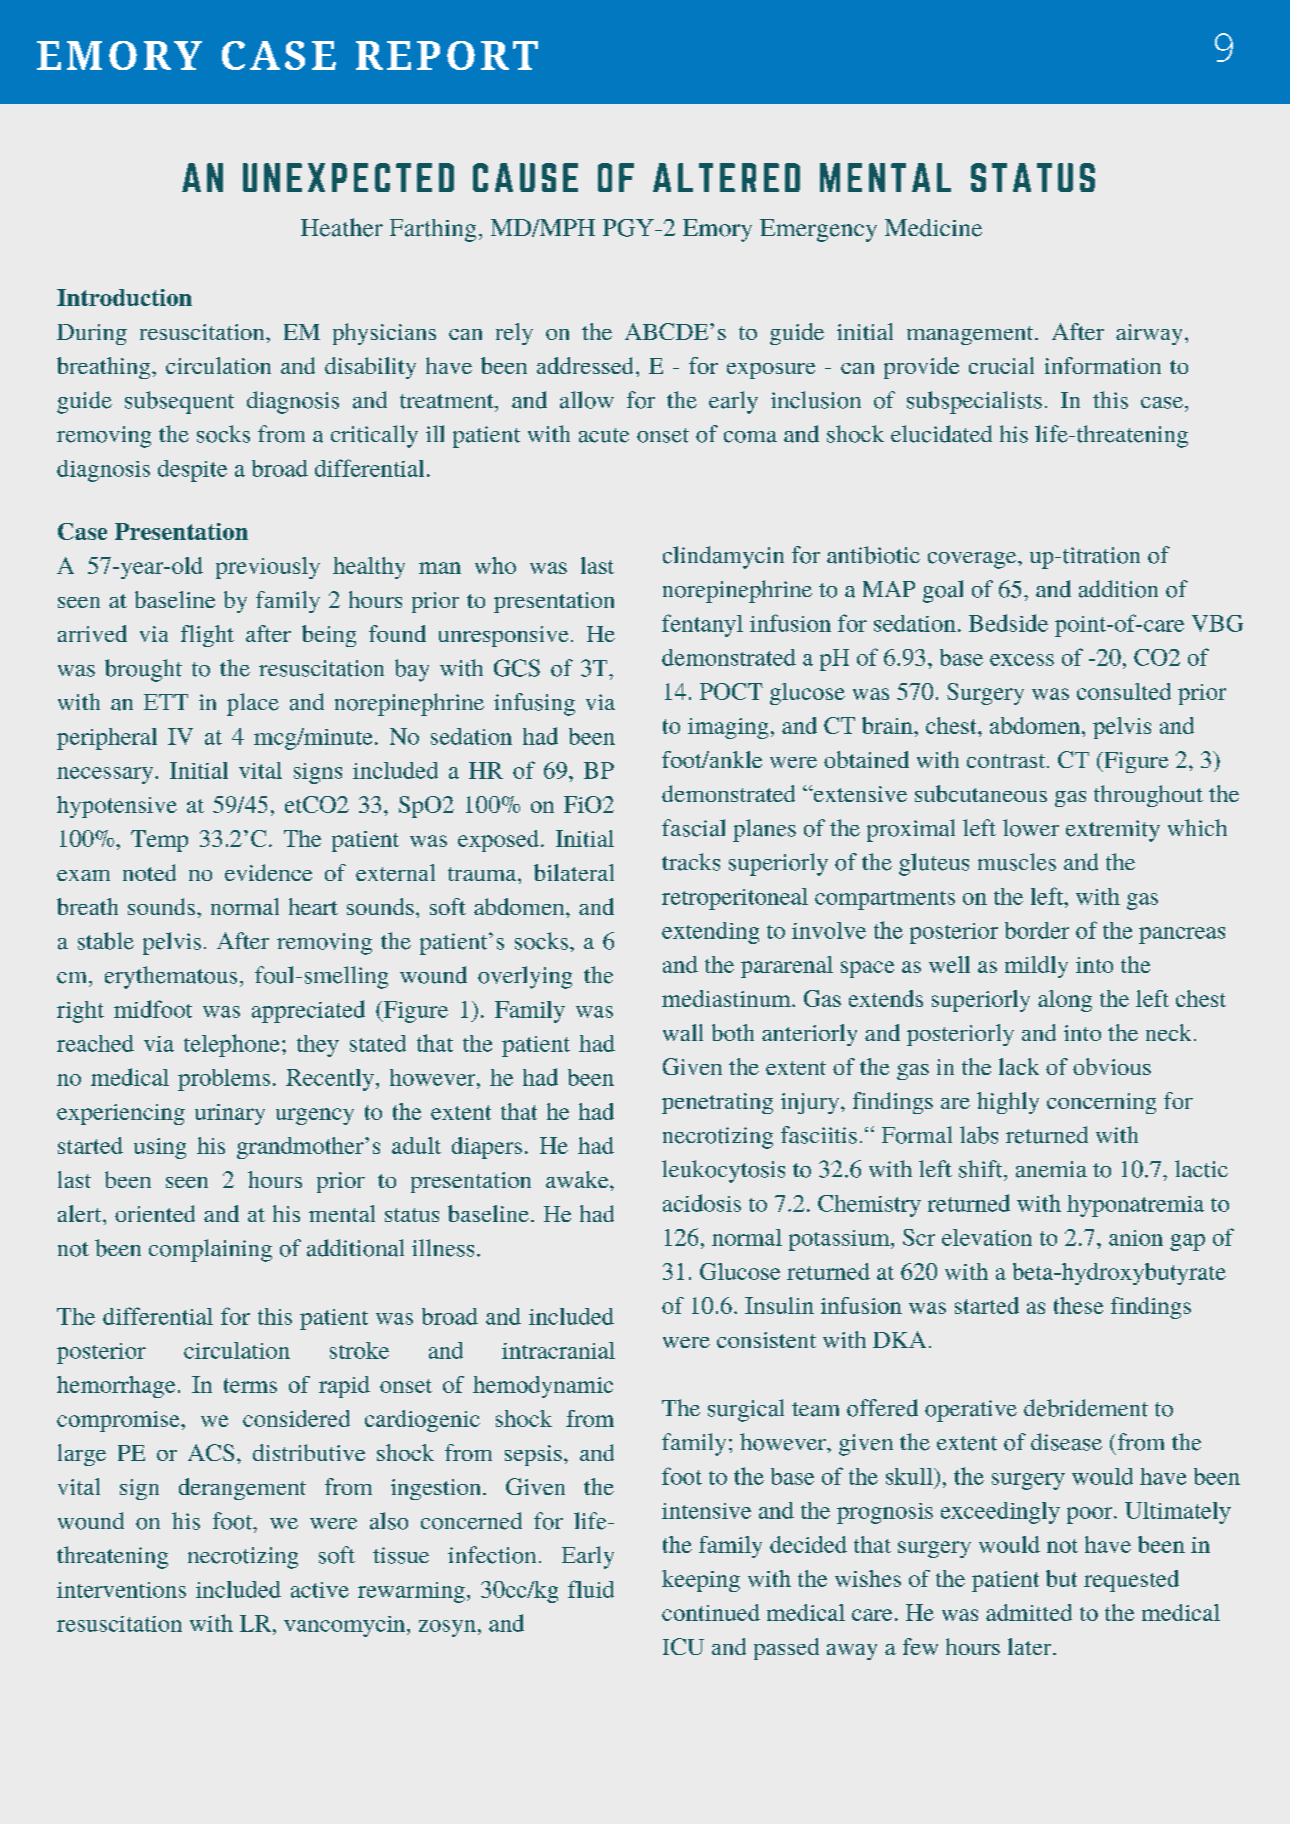 This screenshot has width=1290, height=1826. I want to click on Medicine, so click(933, 228).
